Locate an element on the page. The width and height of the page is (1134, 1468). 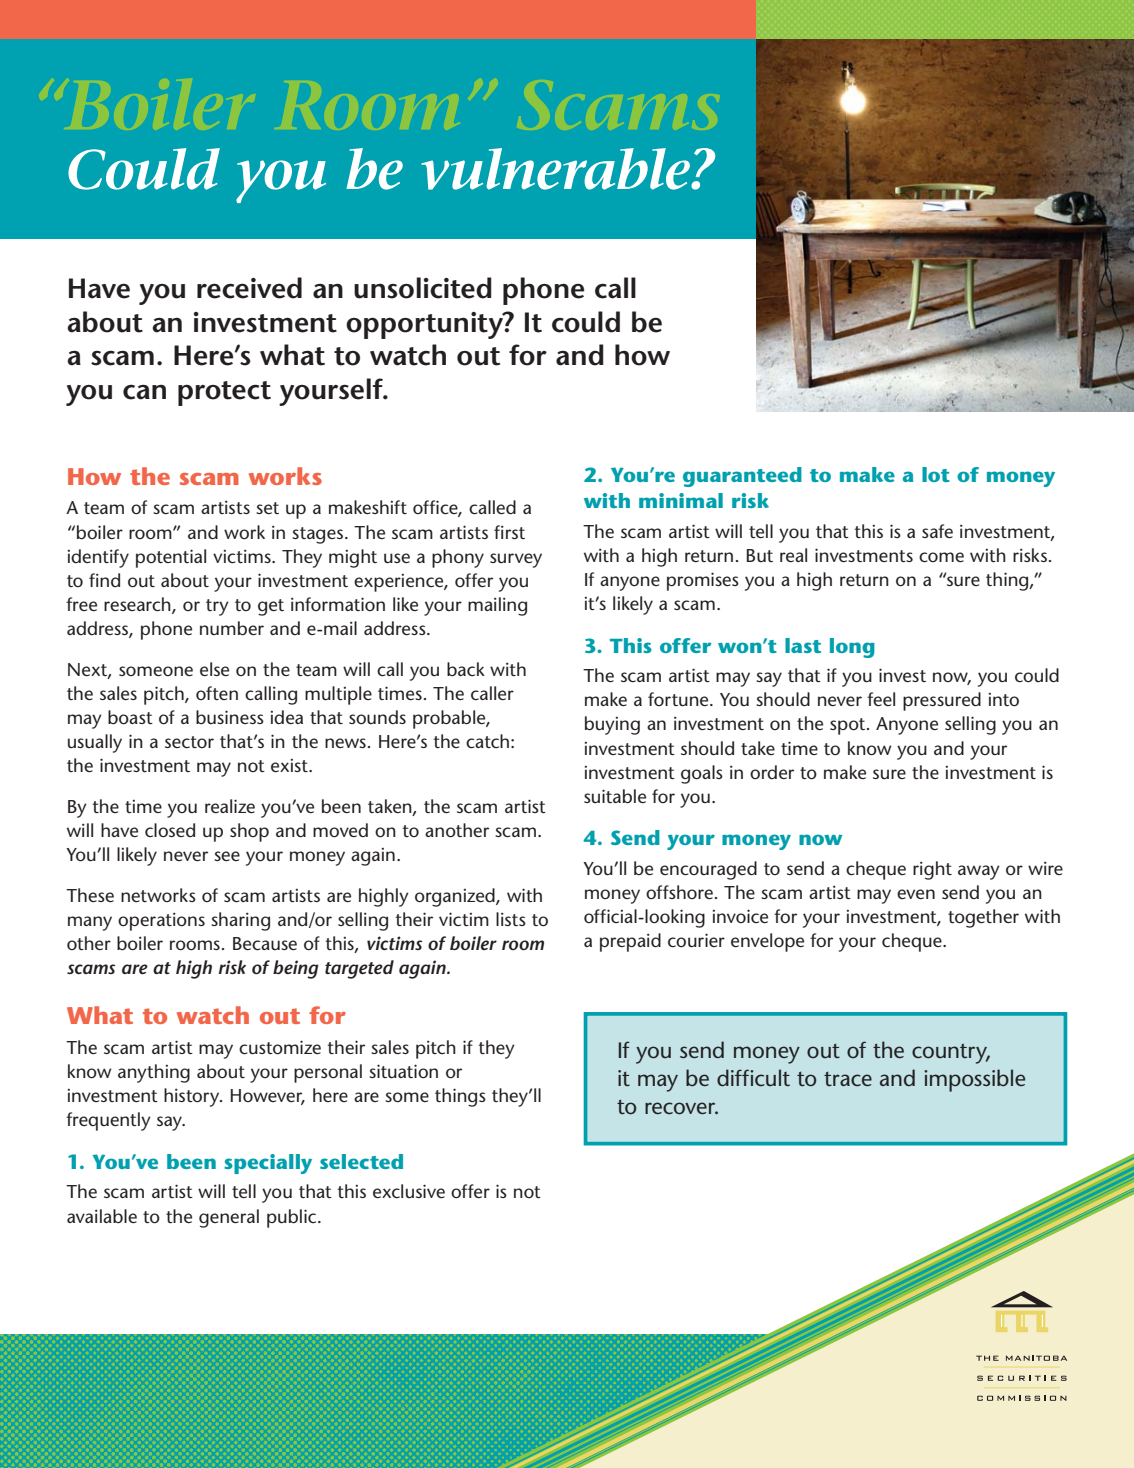
often is located at coordinates (217, 693).
